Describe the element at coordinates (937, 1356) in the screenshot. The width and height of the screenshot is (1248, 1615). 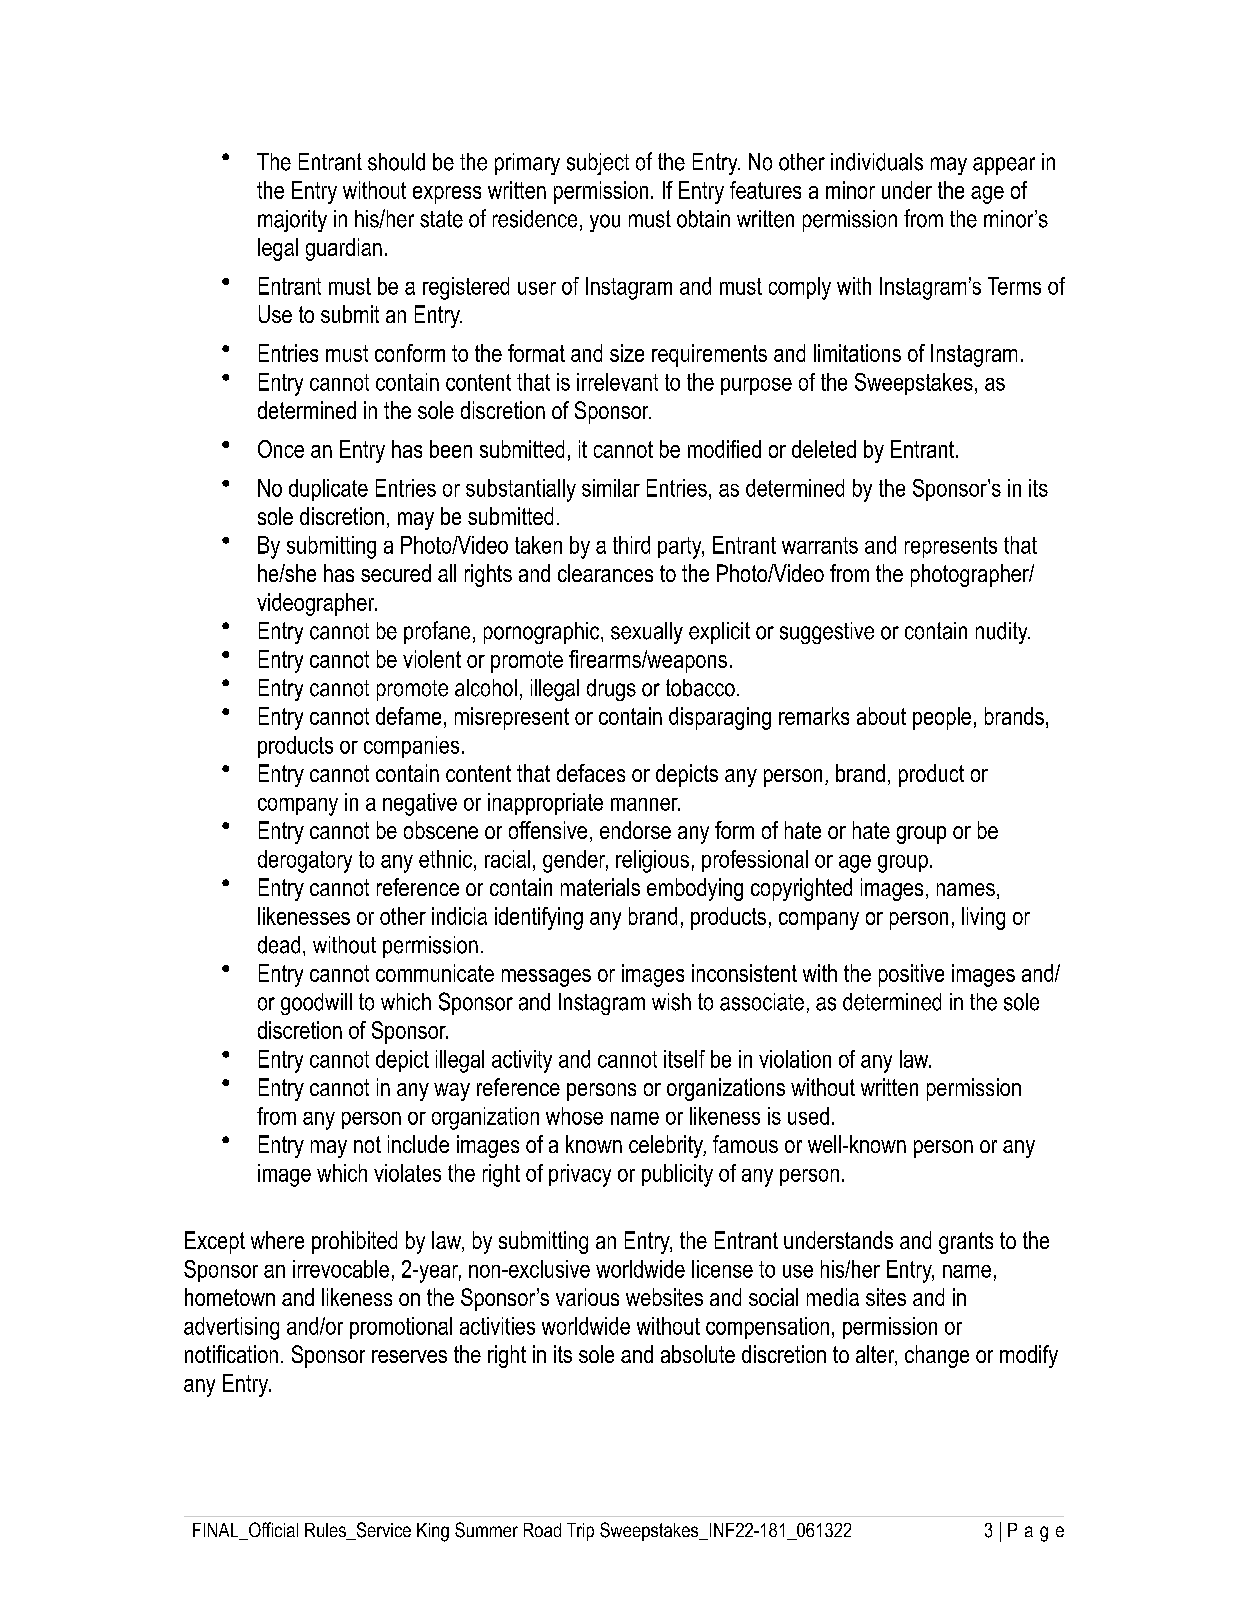
I see `change` at that location.
